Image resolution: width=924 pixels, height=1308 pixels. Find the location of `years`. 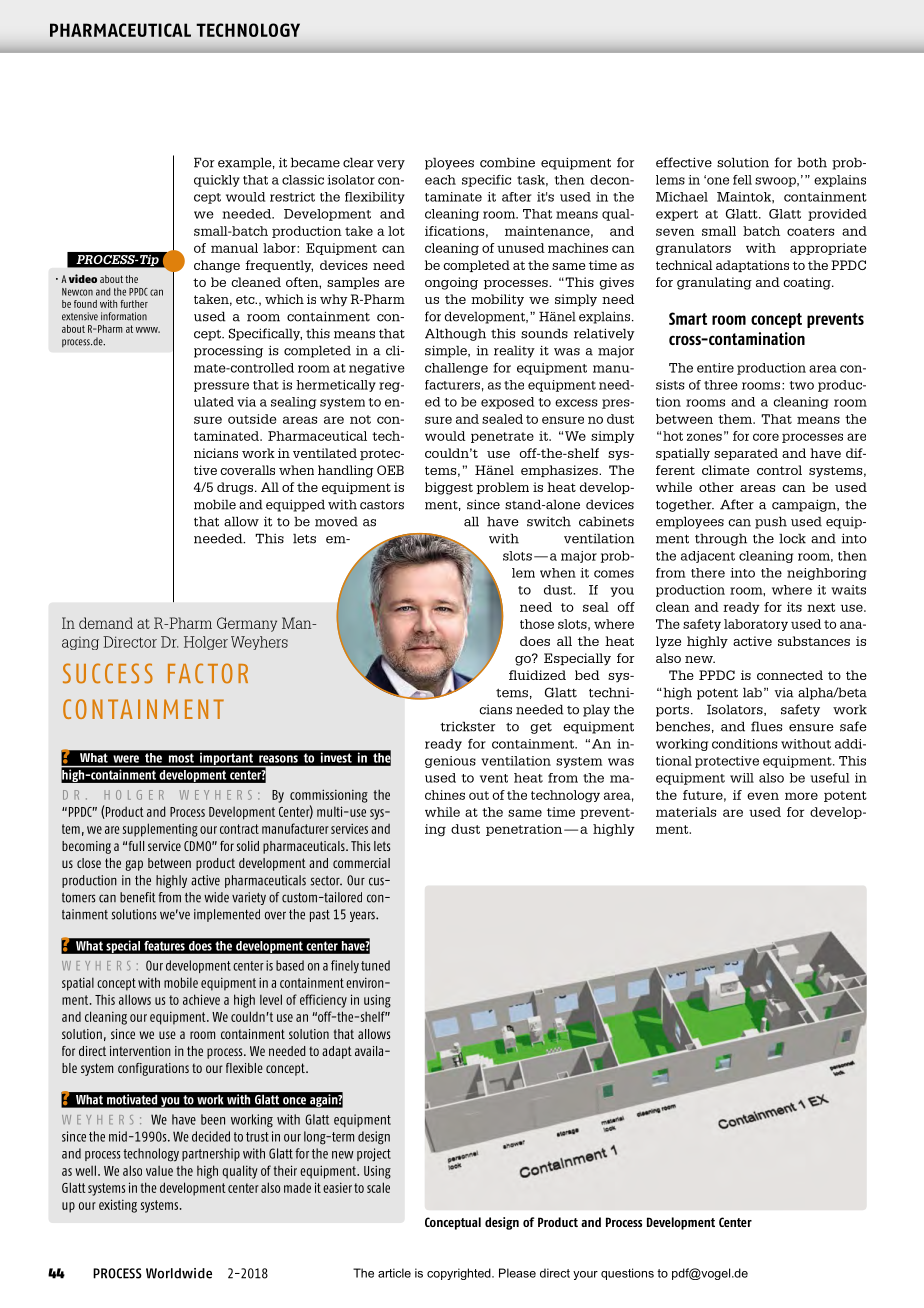

years is located at coordinates (363, 916).
